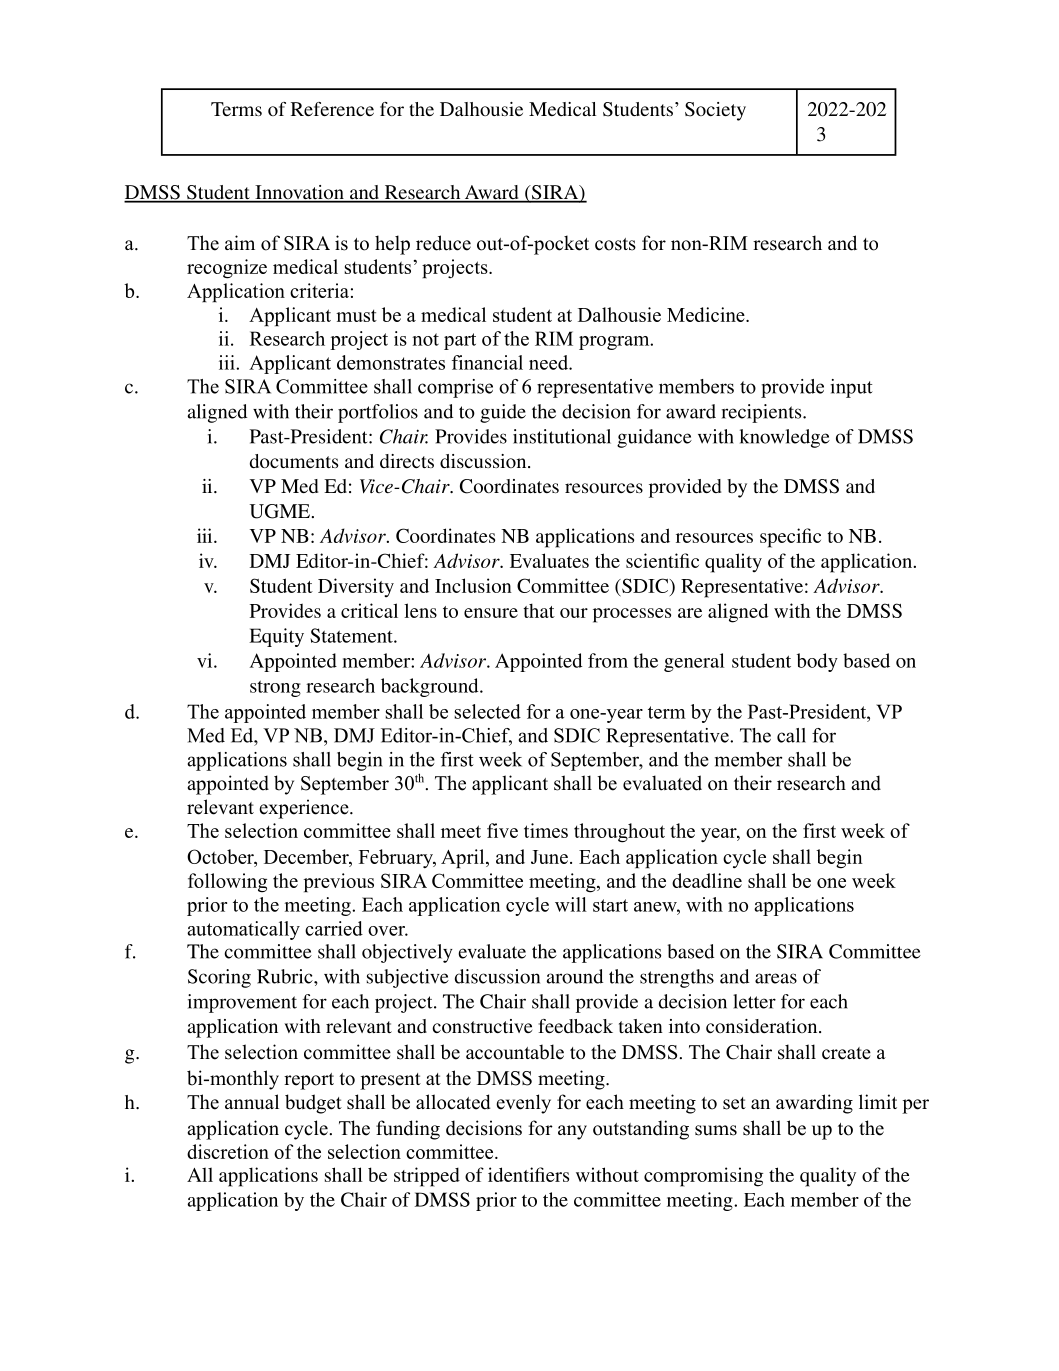 This page has height=1371, width=1059. What do you see at coordinates (615, 244) in the page?
I see `costs` at bounding box center [615, 244].
